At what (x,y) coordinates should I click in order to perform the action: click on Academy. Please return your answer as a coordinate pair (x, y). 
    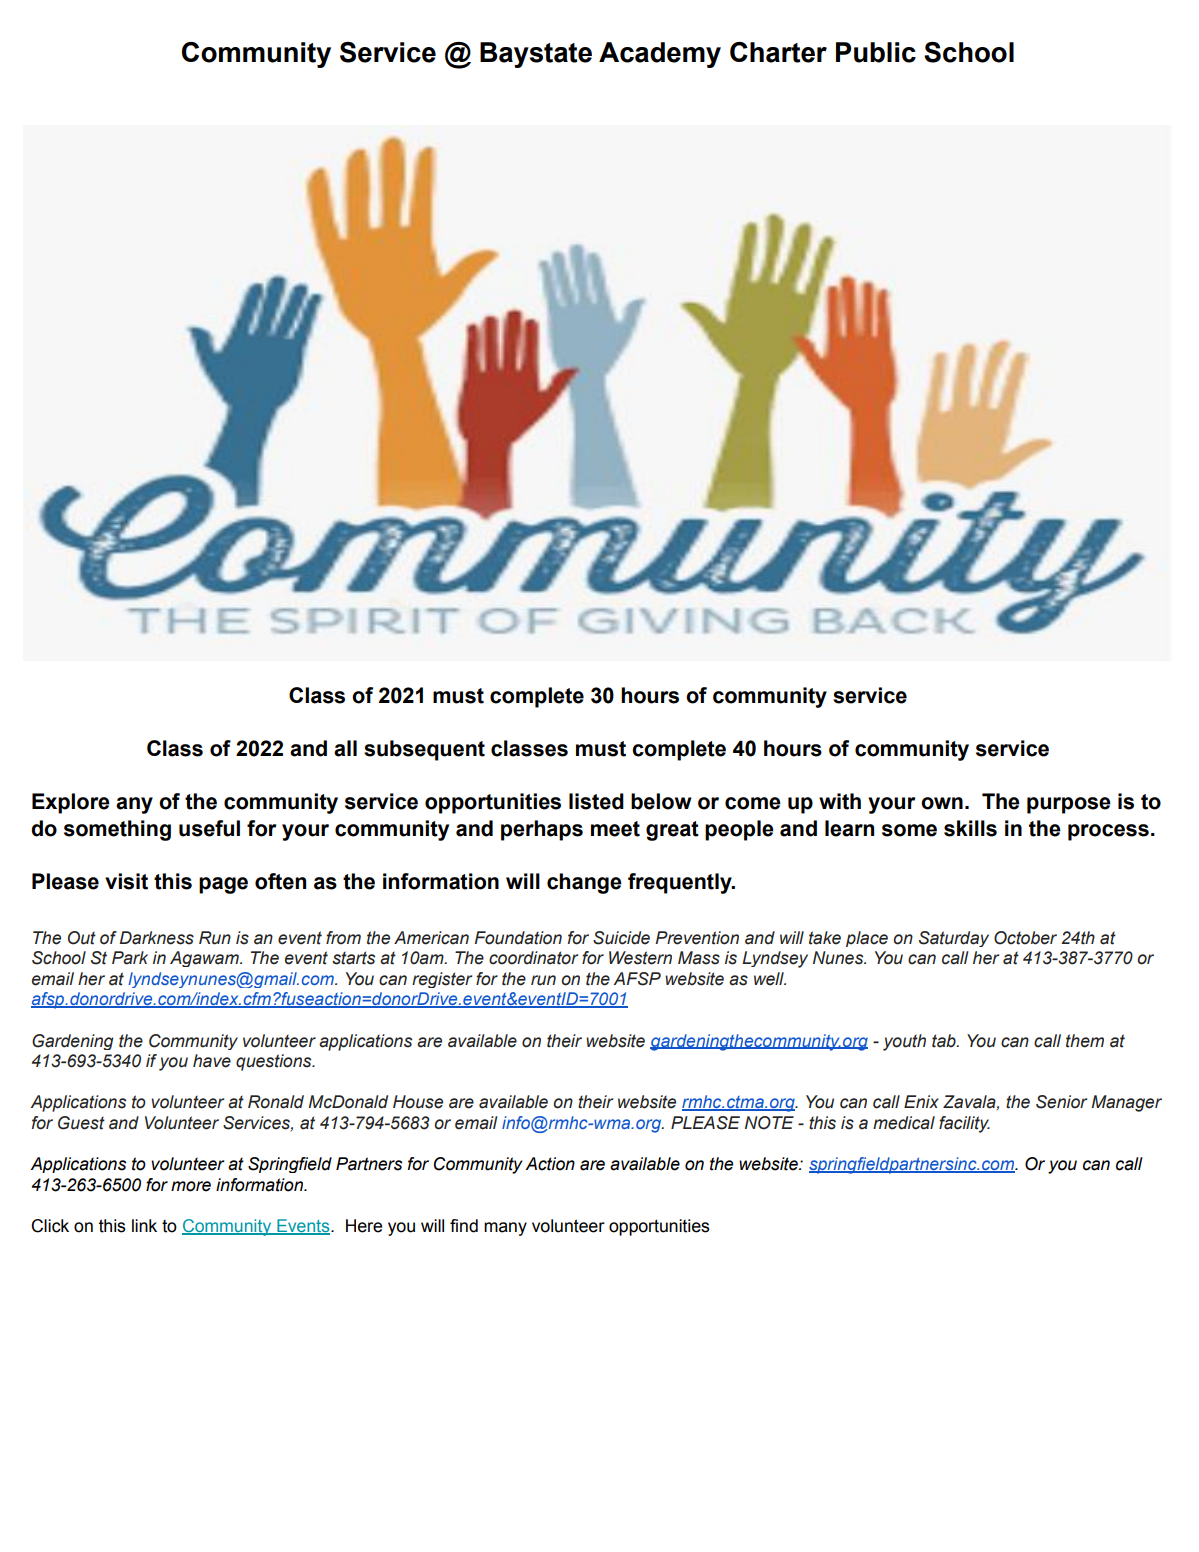
    Looking at the image, I should click on (660, 55).
